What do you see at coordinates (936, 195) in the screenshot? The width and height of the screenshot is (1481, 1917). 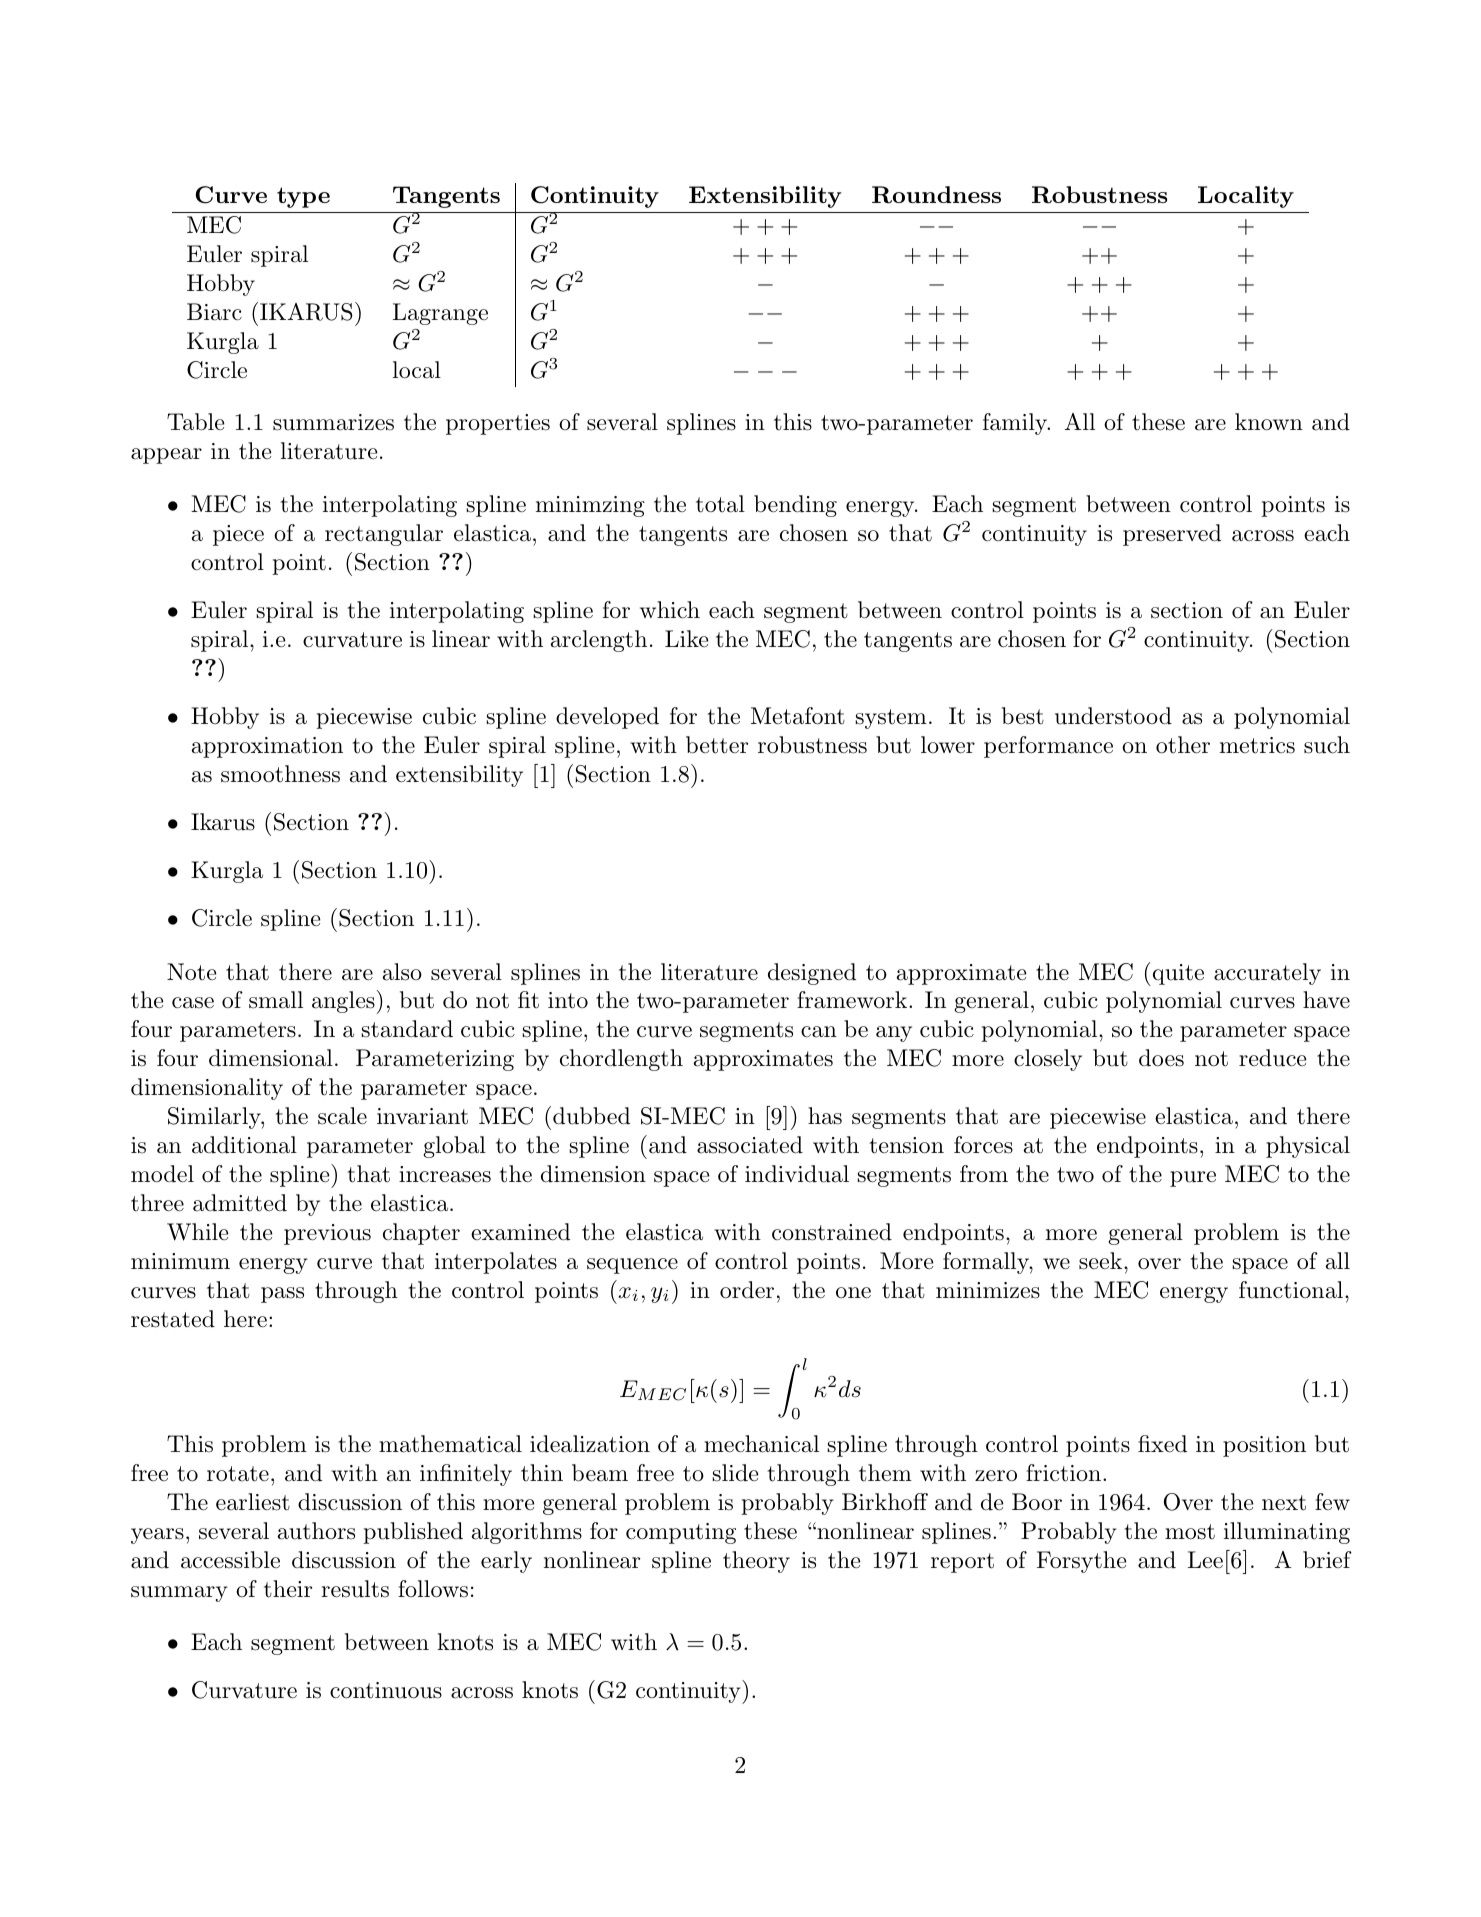 I see `Roundness` at bounding box center [936, 195].
